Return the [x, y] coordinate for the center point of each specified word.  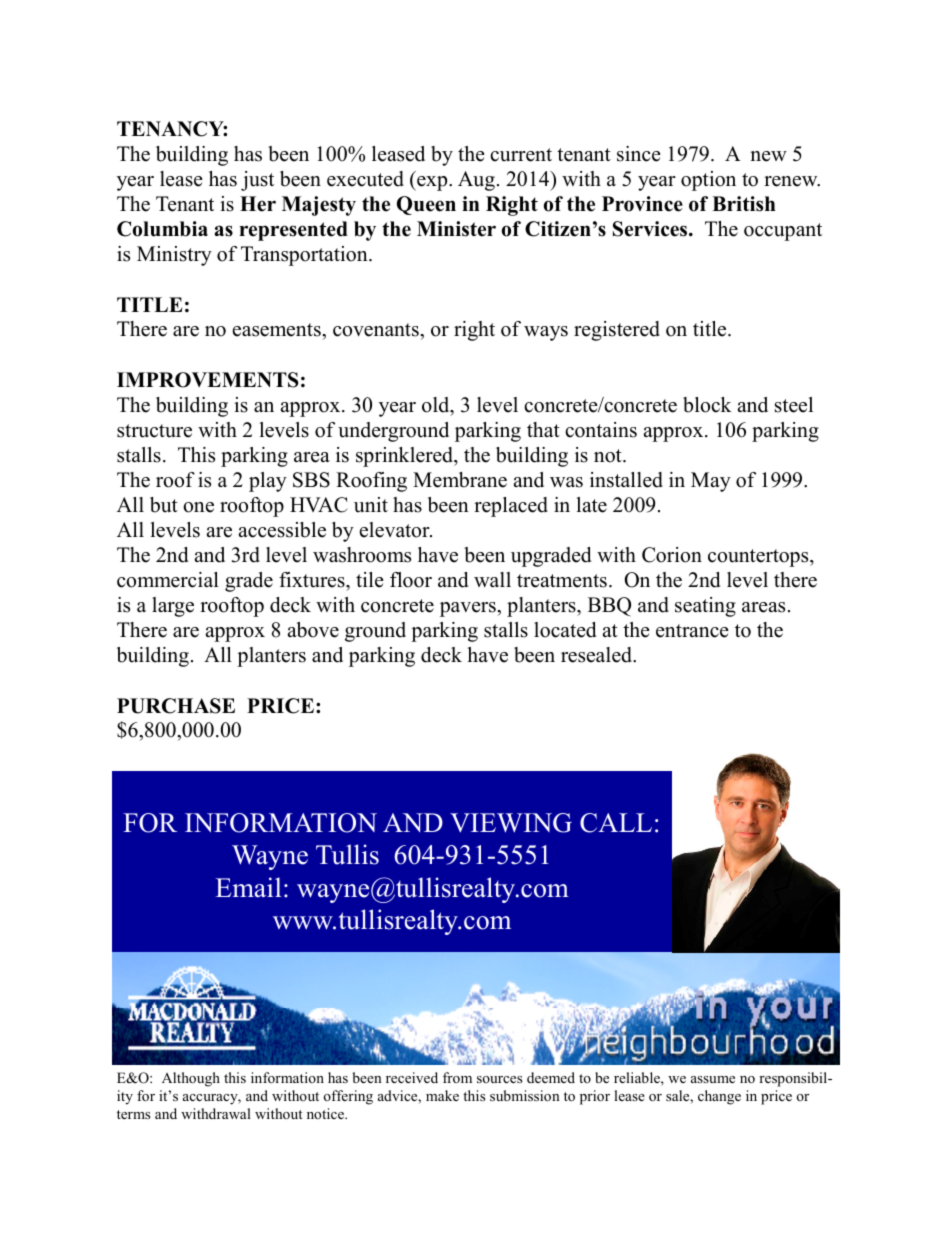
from [457, 1077]
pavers [469, 609]
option [708, 181]
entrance [692, 631]
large [173, 607]
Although [191, 1079]
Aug [476, 181]
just [257, 181]
